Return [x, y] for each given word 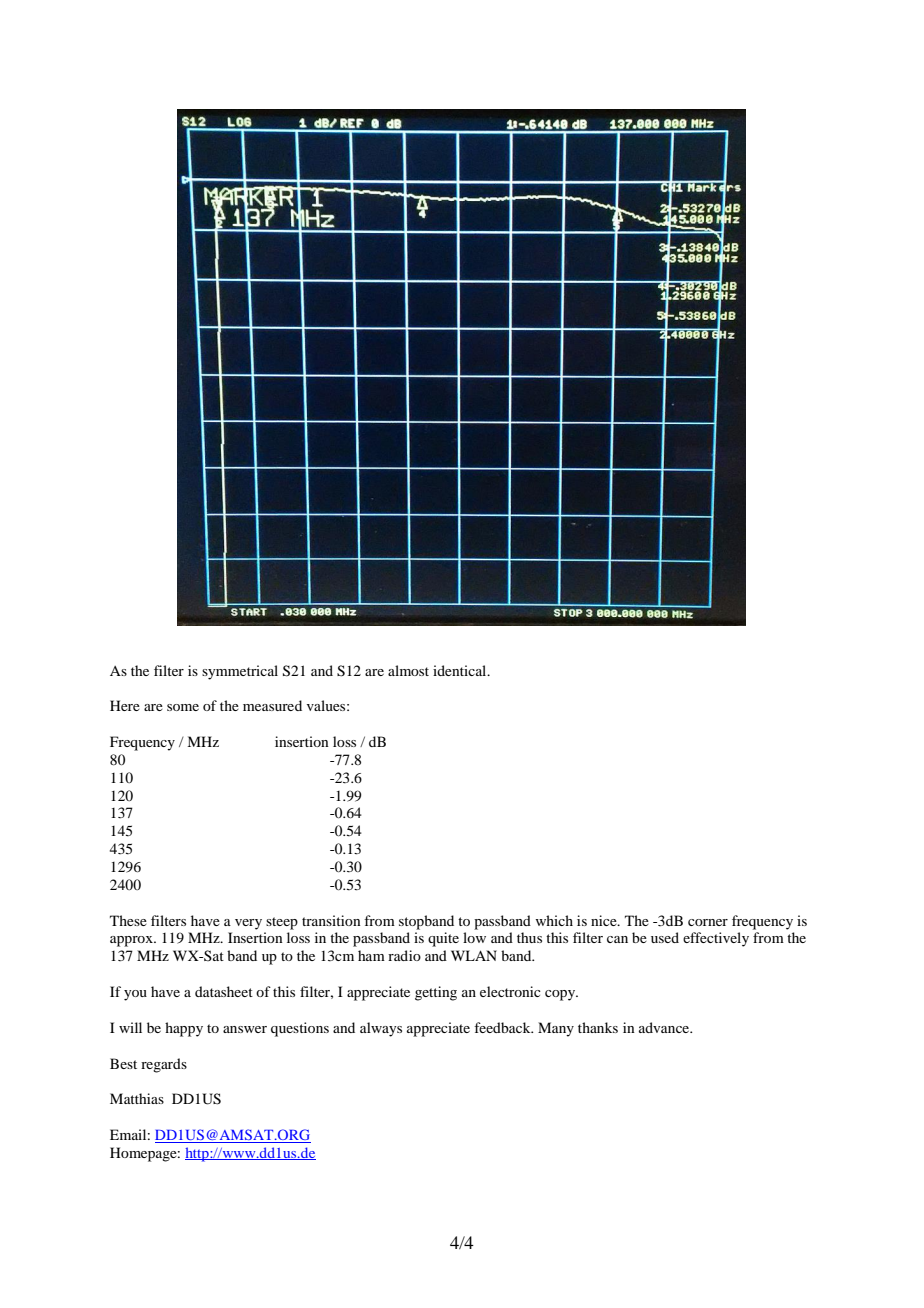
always [381, 1029]
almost [408, 670]
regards [164, 1065]
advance [665, 1027]
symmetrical [240, 672]
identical [461, 670]
